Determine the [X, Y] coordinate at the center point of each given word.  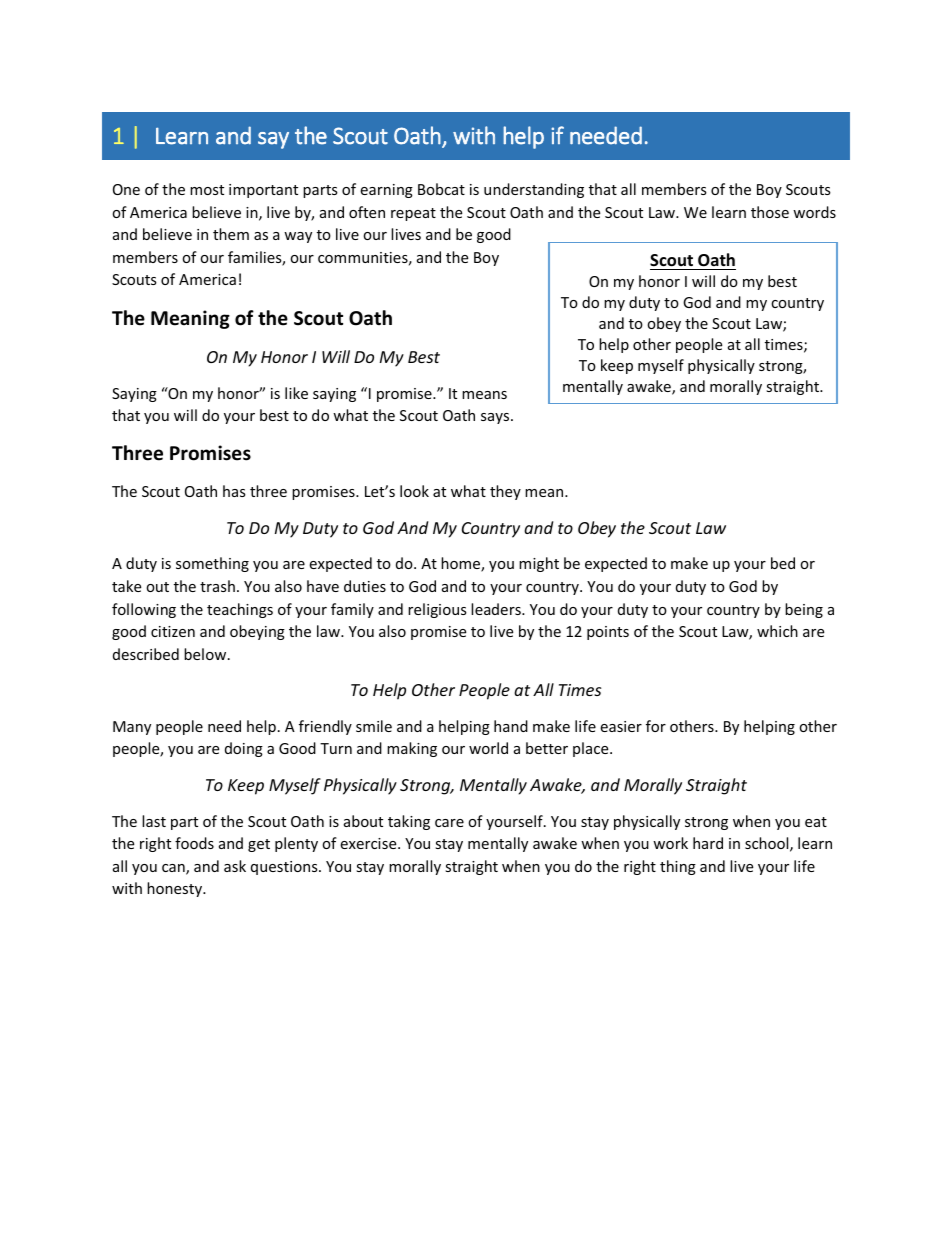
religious [437, 610]
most [207, 190]
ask [235, 866]
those [770, 212]
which [777, 631]
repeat [413, 214]
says [496, 418]
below [206, 654]
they [505, 492]
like [296, 393]
